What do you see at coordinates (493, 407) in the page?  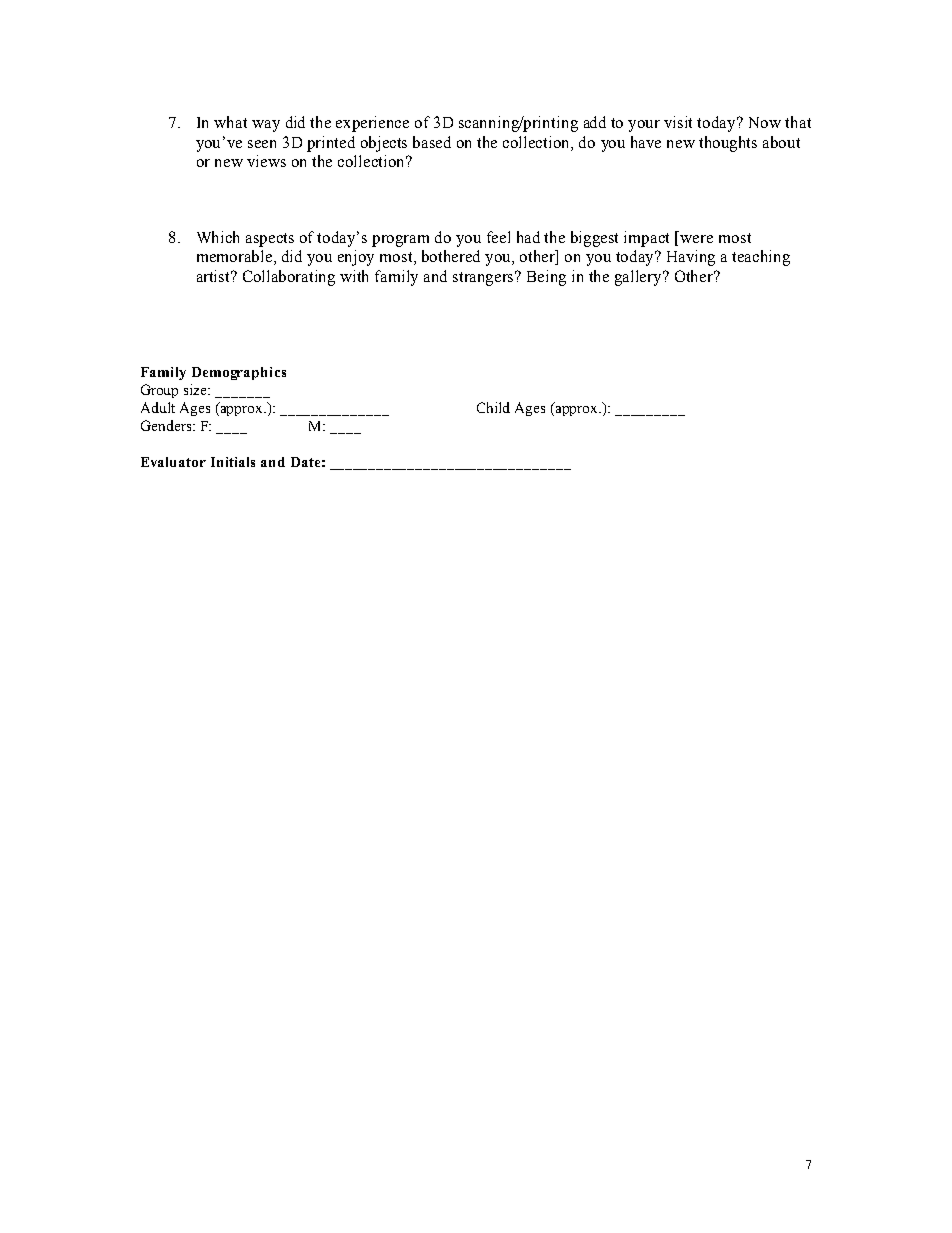 I see `Child` at bounding box center [493, 407].
